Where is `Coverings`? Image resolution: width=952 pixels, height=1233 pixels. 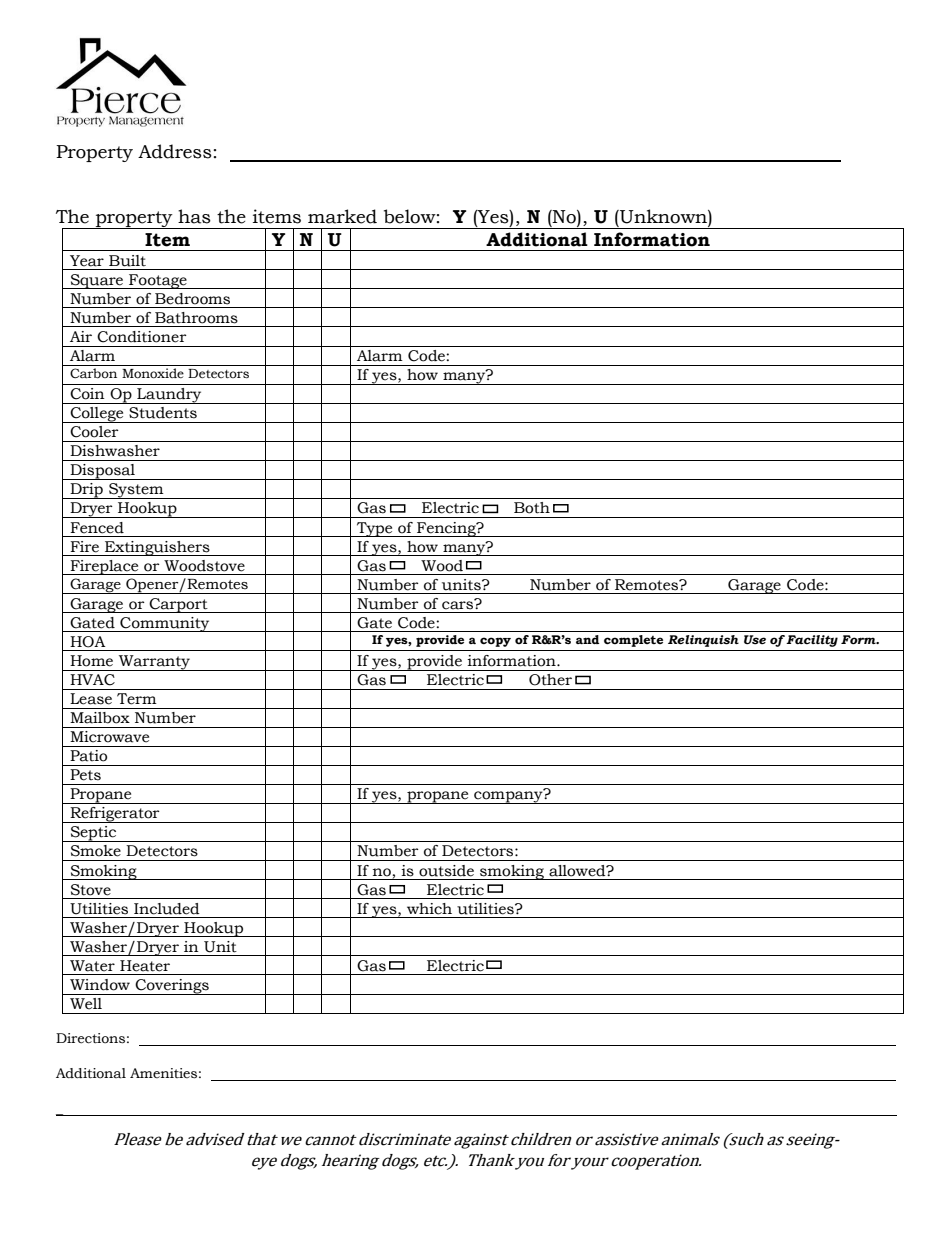 Coverings is located at coordinates (172, 987).
